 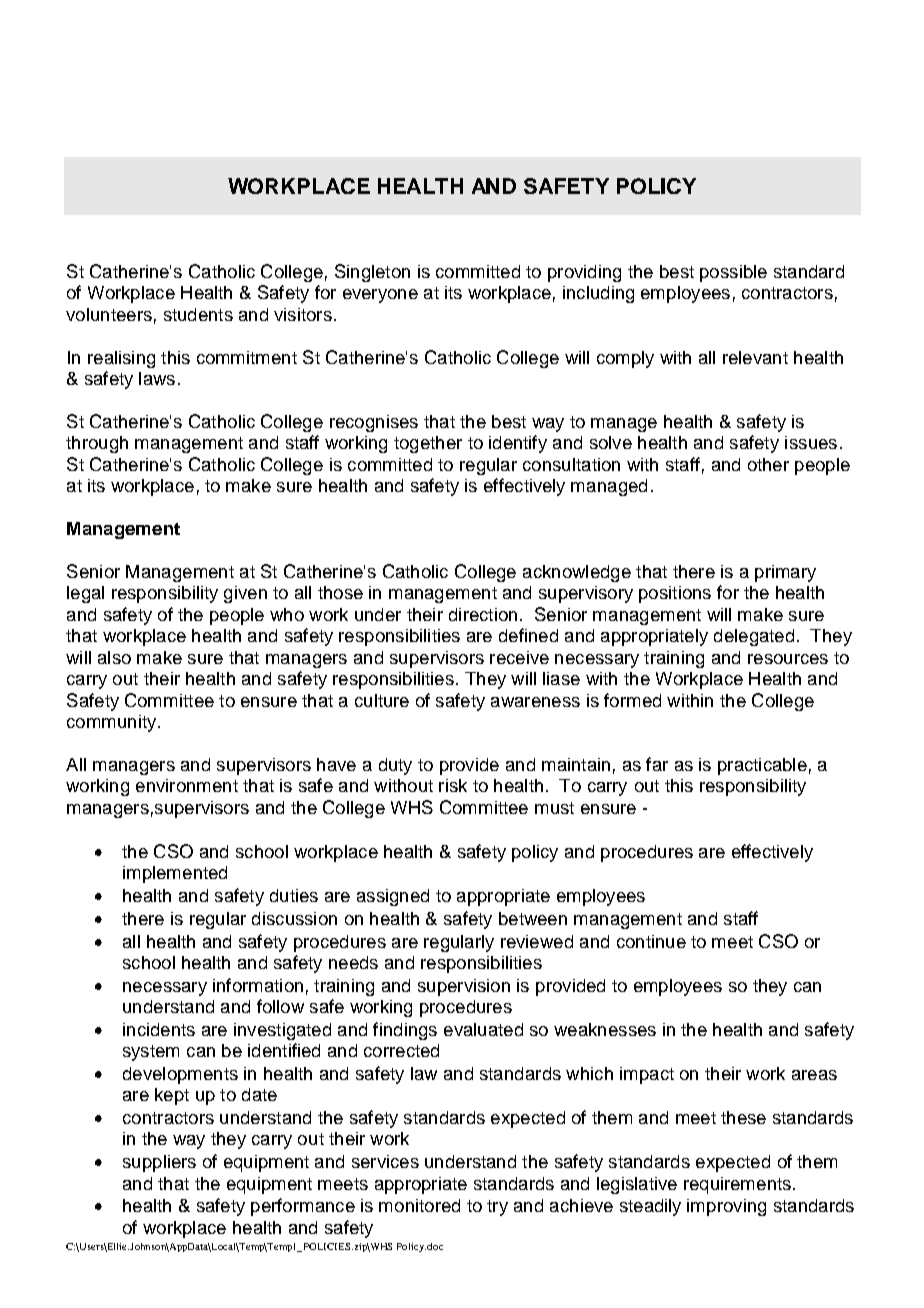 I want to click on given, so click(x=245, y=594).
